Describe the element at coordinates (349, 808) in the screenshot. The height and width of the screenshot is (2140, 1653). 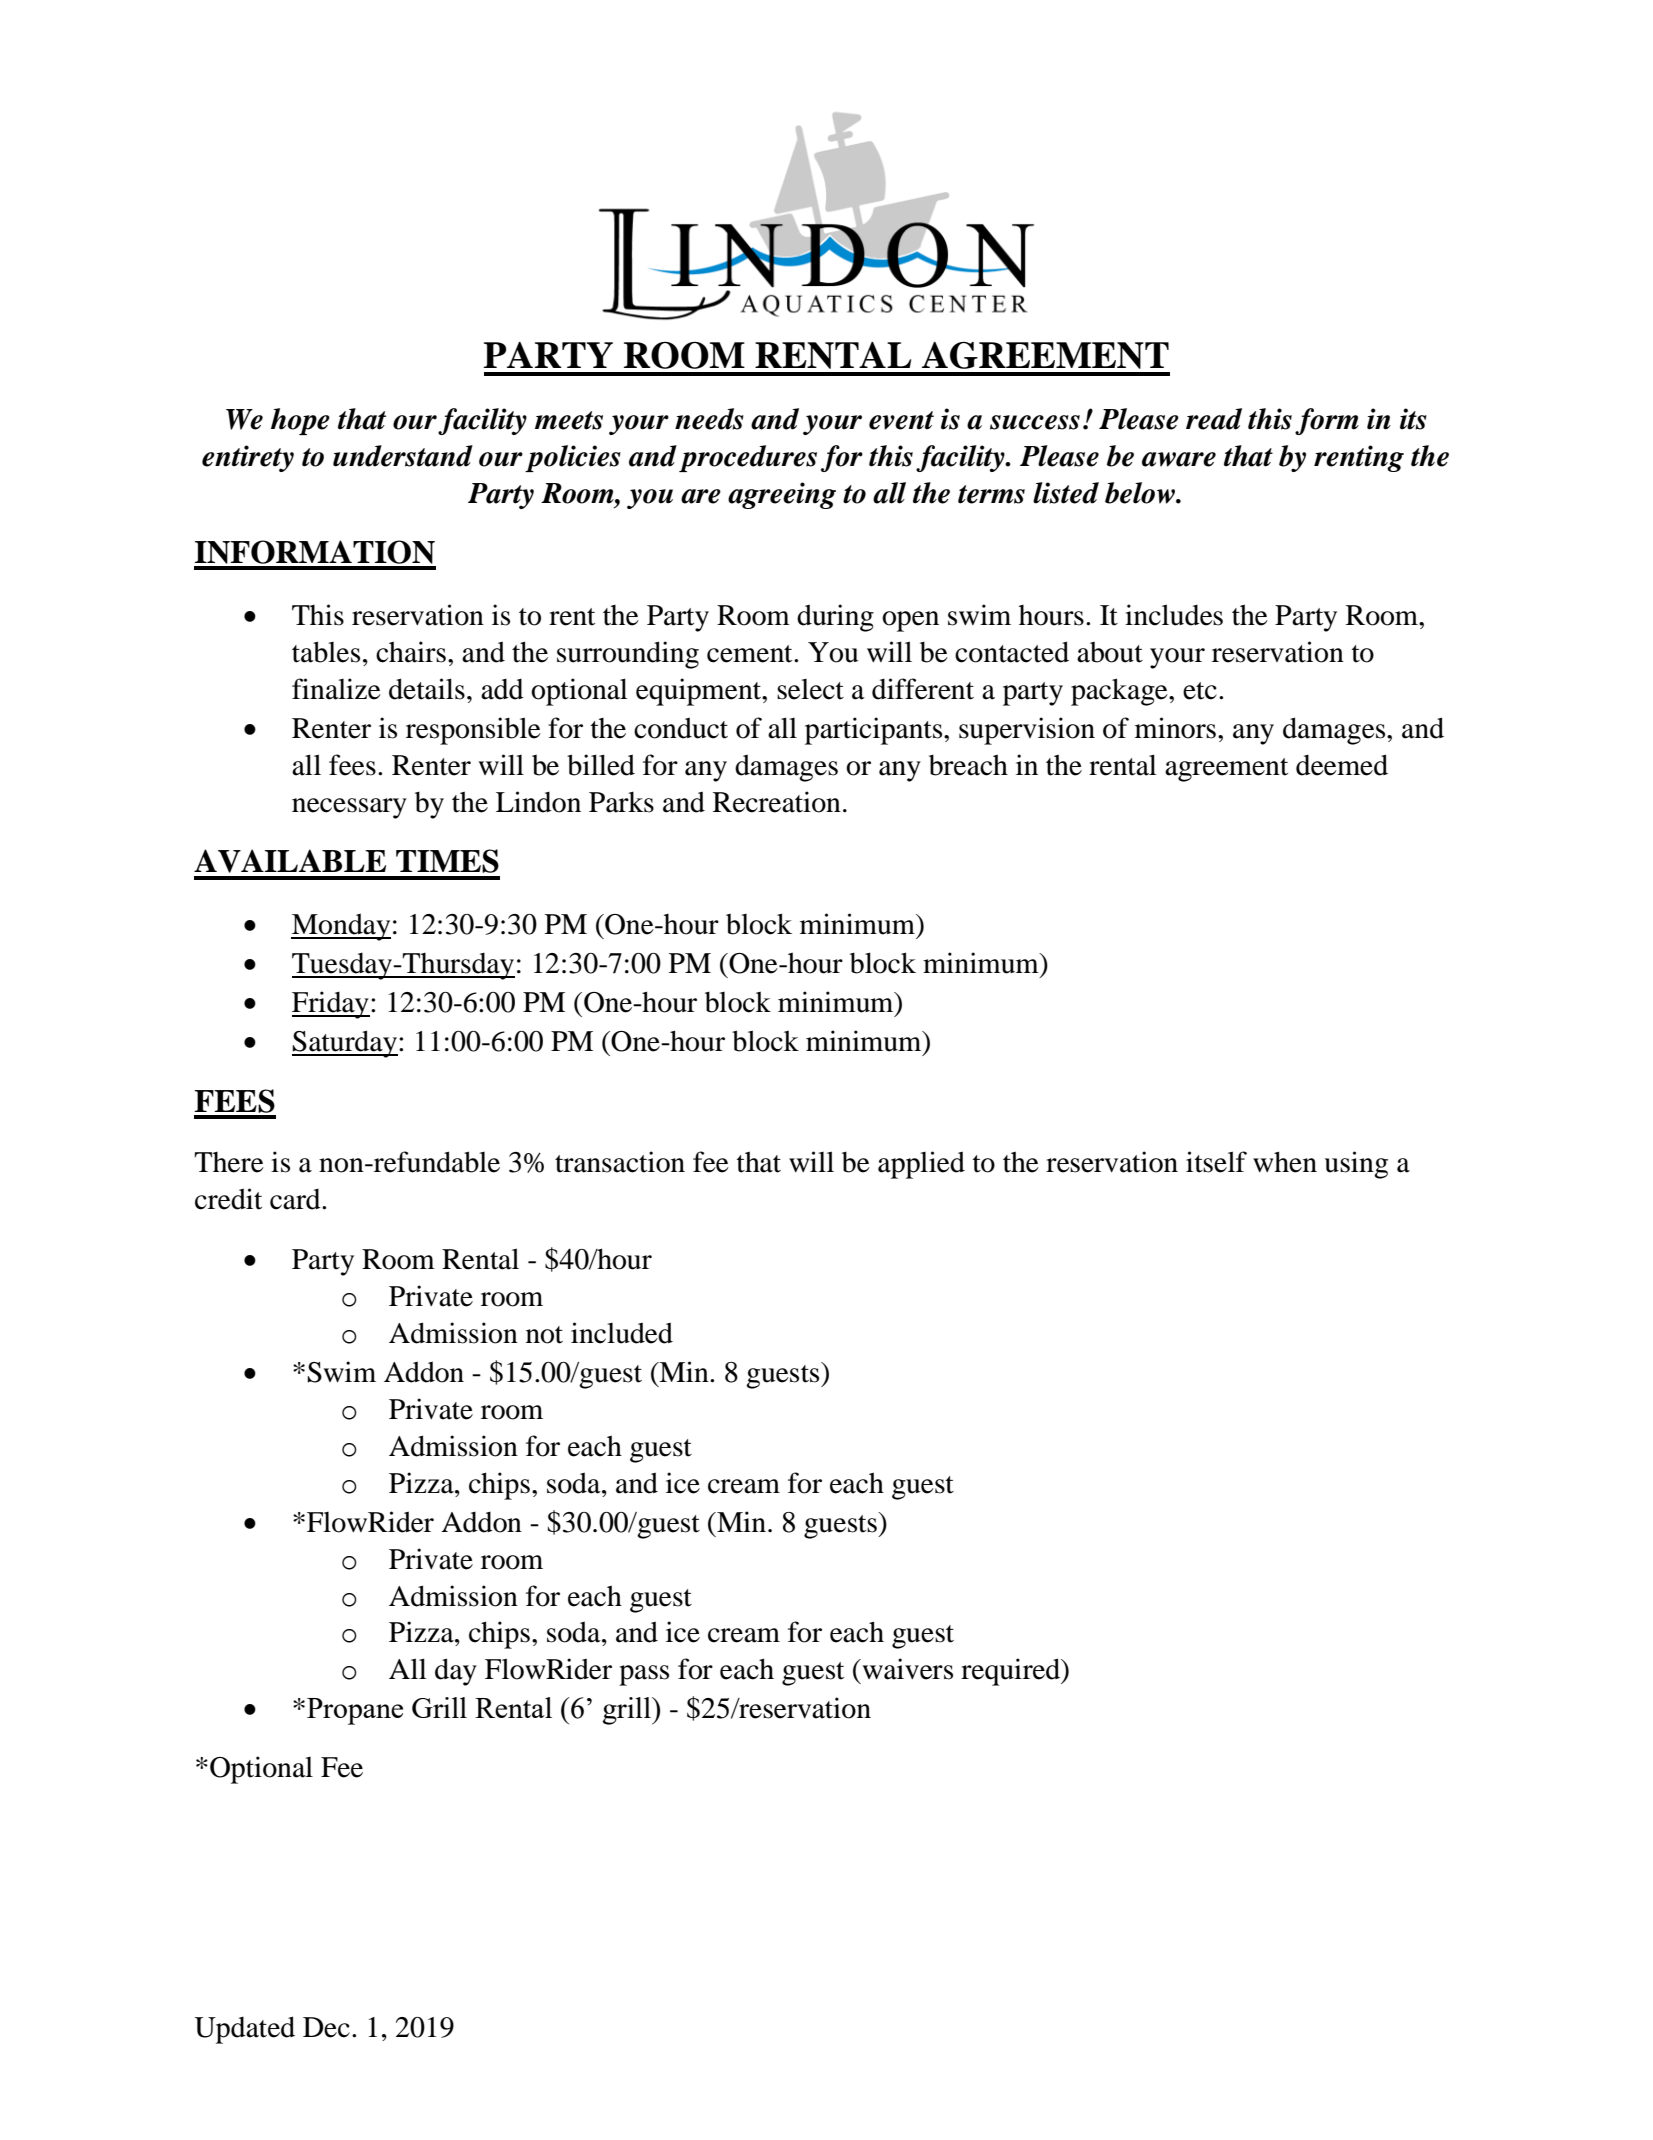
I see `necessary` at that location.
